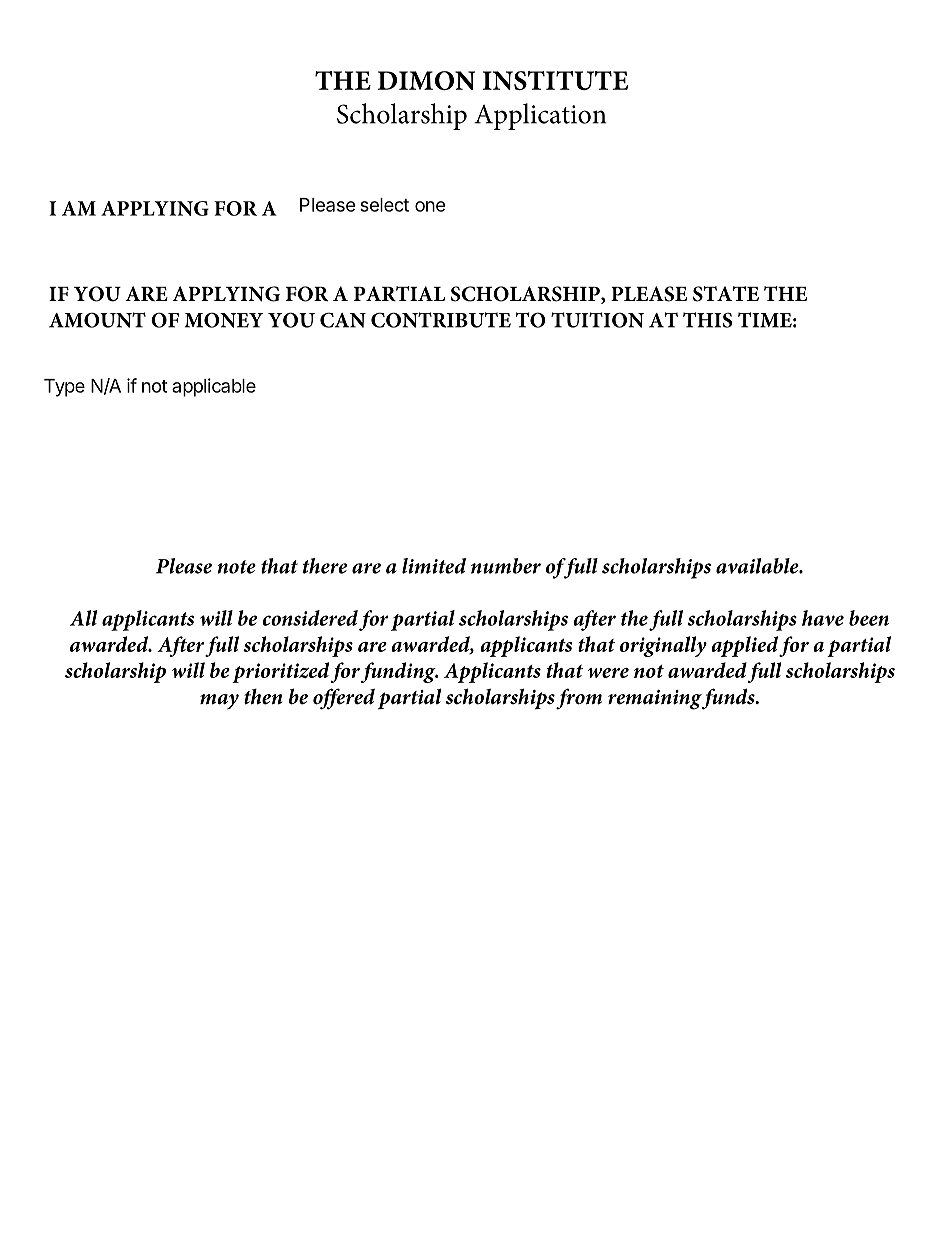 The height and width of the page is (1233, 952). Describe the element at coordinates (726, 294) in the page. I see `STATE` at that location.
